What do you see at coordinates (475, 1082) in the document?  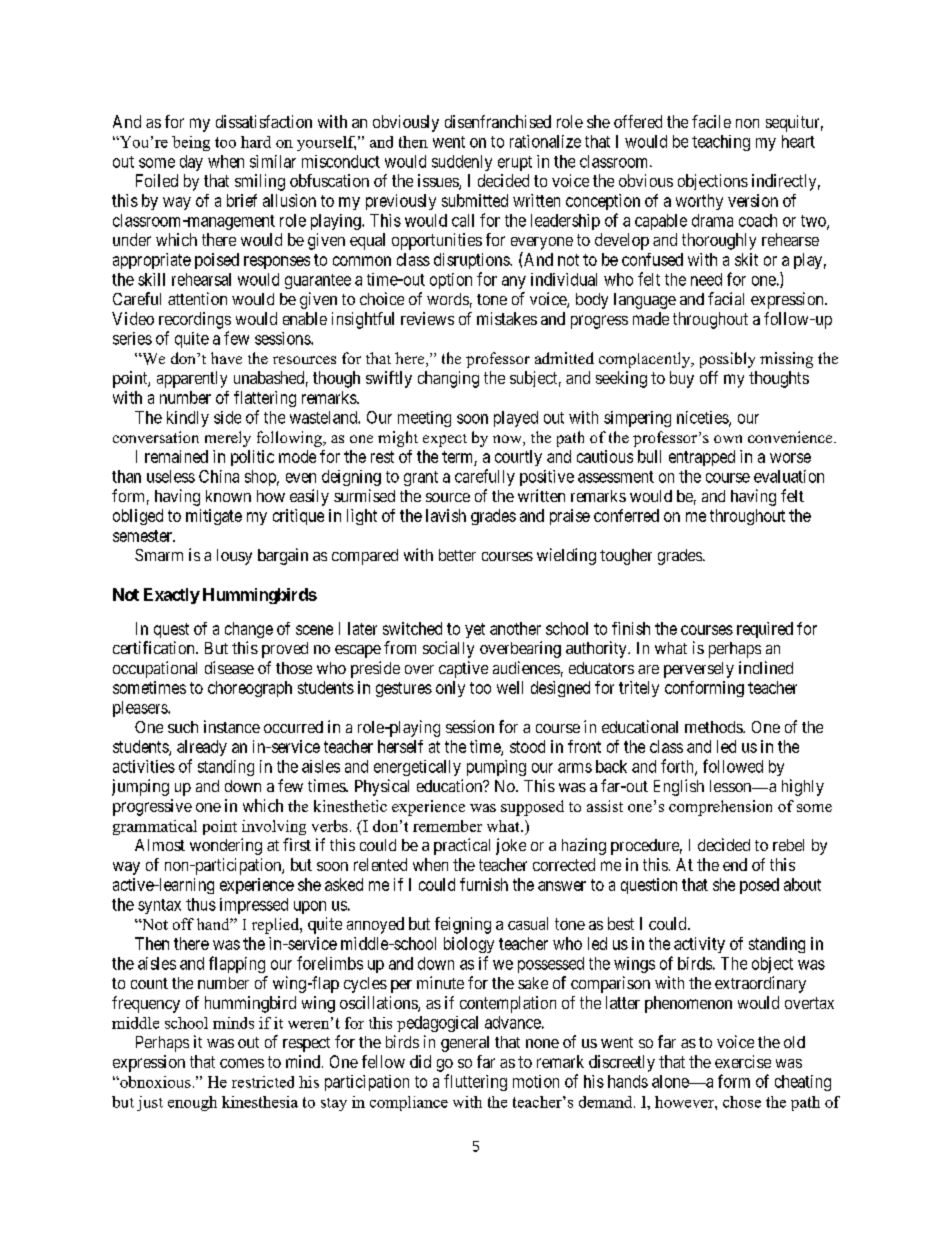 I see `fluttering` at bounding box center [475, 1082].
